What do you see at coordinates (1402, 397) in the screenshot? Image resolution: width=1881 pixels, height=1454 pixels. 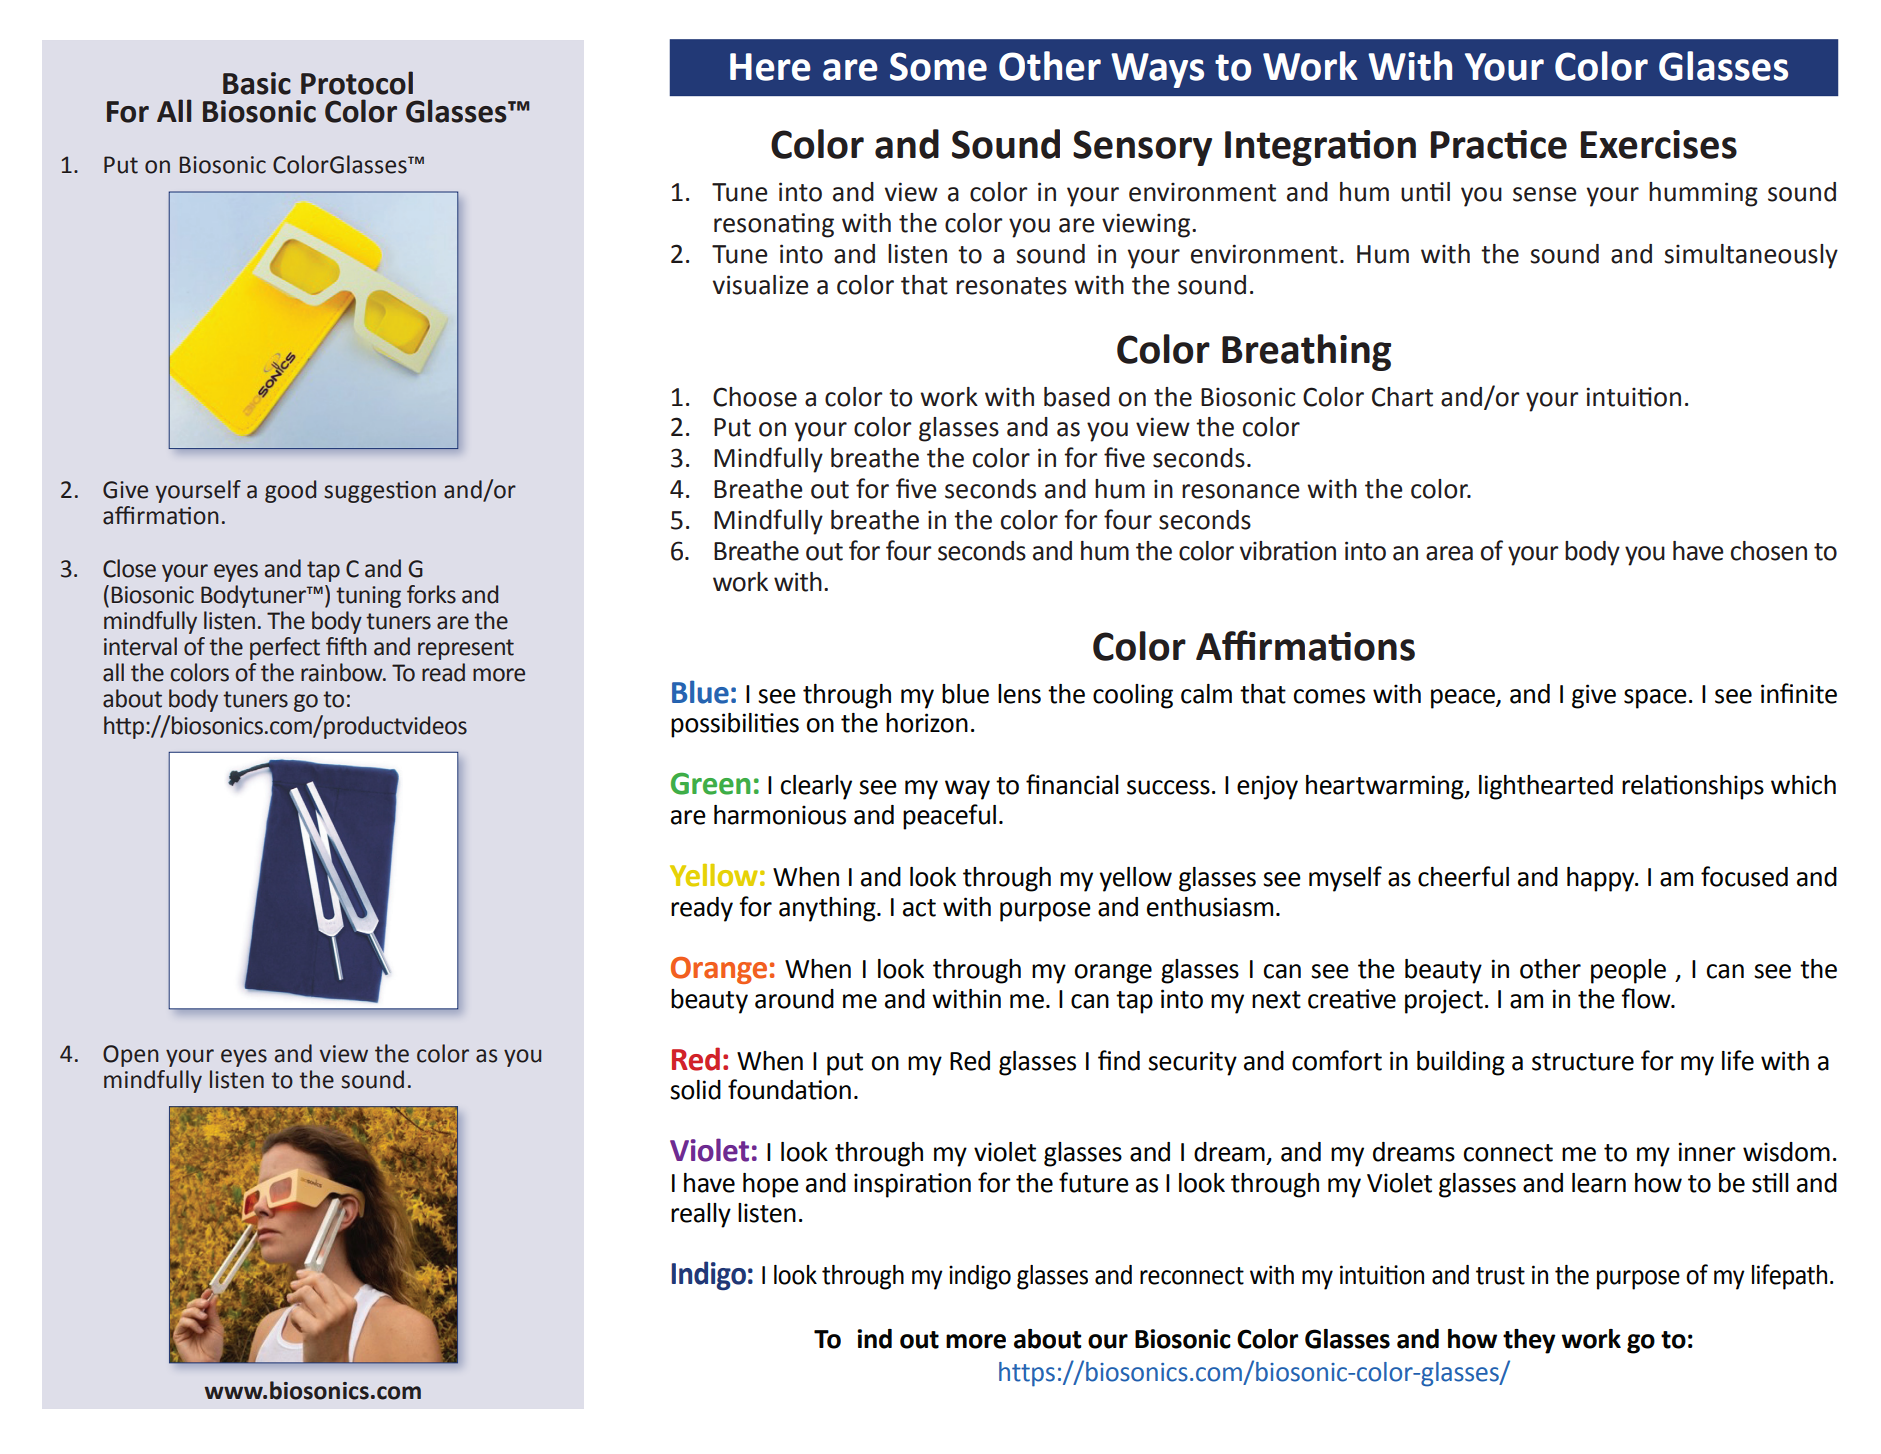 I see `Chart` at bounding box center [1402, 397].
